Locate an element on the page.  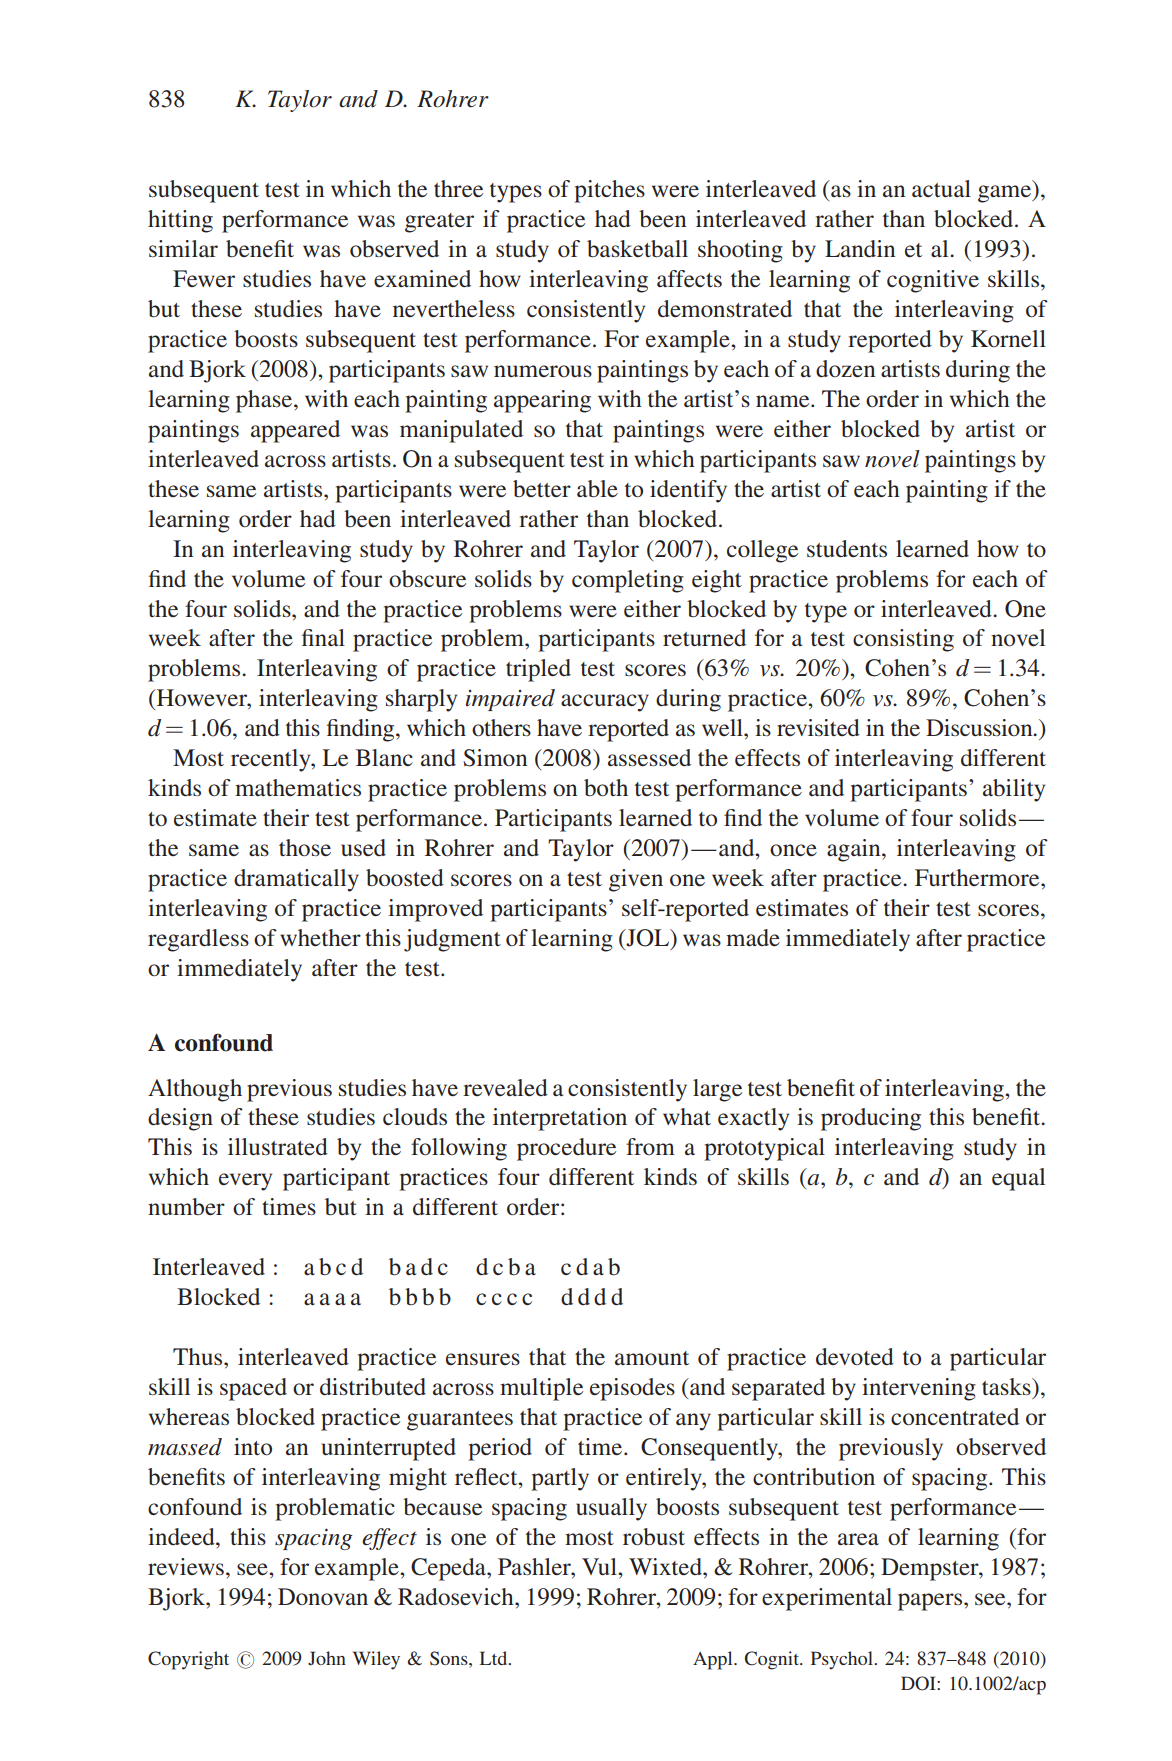
Fewer is located at coordinates (204, 278).
